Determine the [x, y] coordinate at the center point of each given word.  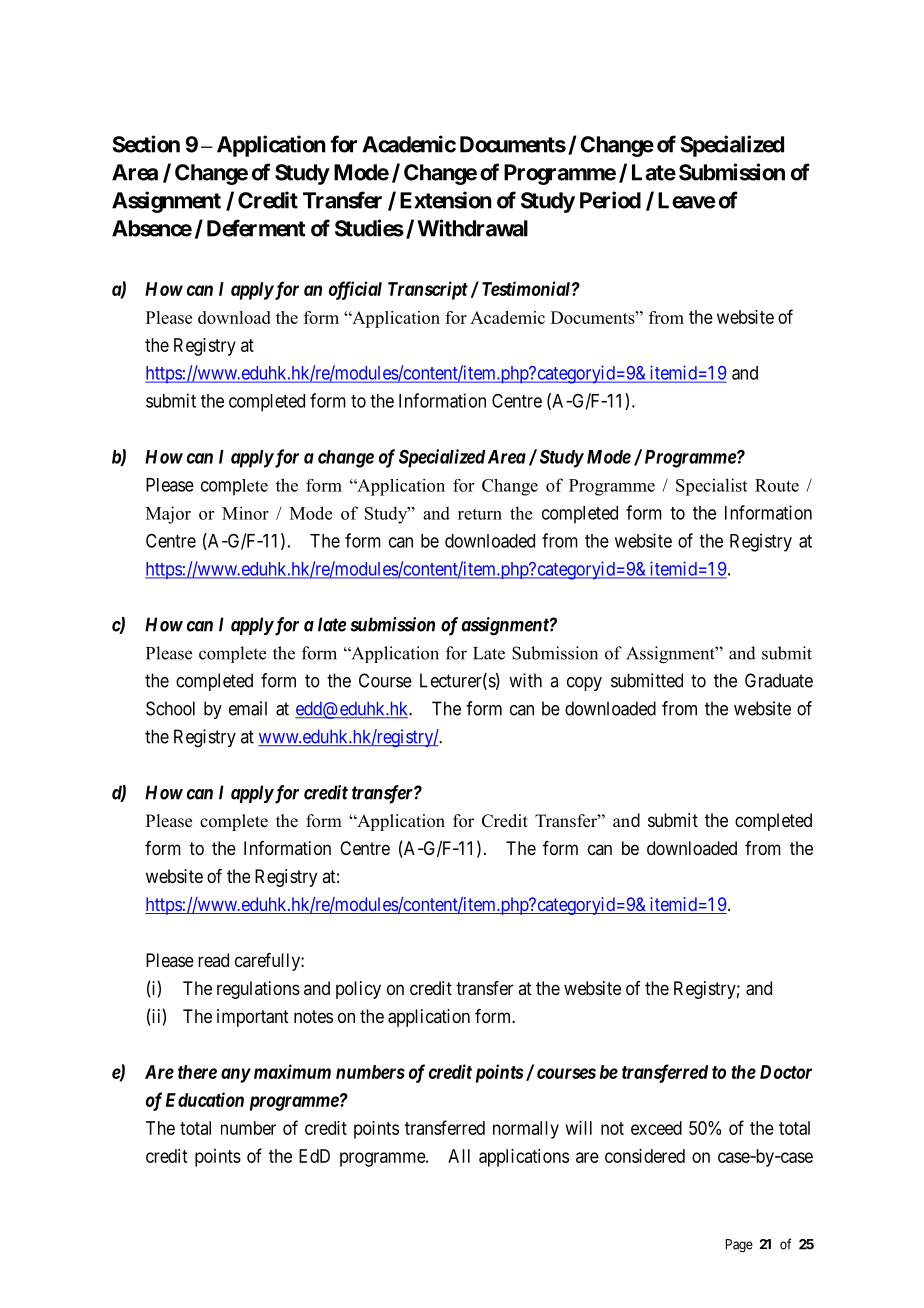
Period [610, 200]
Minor [245, 513]
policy [358, 990]
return [480, 514]
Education [205, 1099]
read [213, 960]
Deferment [256, 228]
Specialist [711, 487]
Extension [446, 200]
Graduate [779, 680]
